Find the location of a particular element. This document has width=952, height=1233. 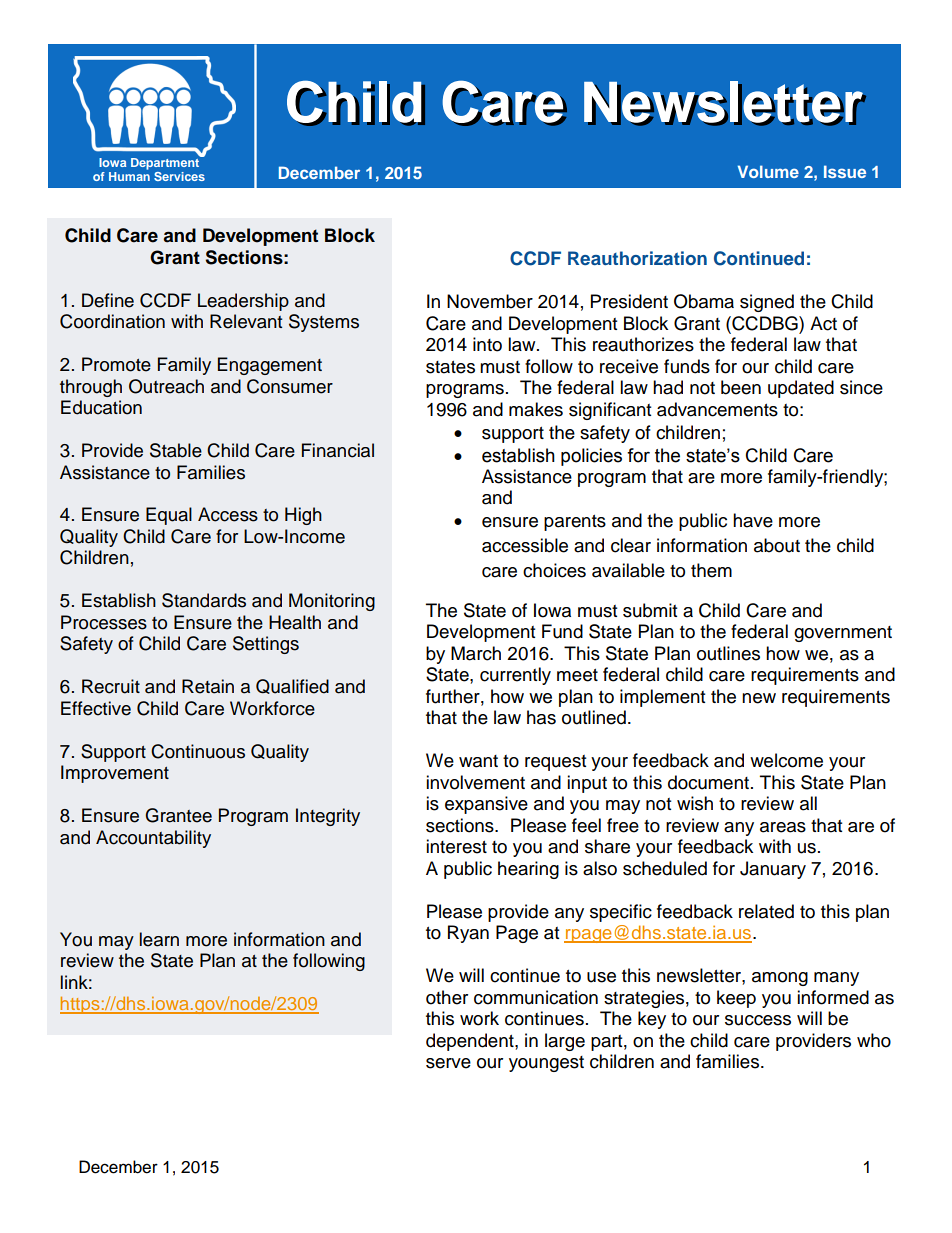

success is located at coordinates (758, 1020).
